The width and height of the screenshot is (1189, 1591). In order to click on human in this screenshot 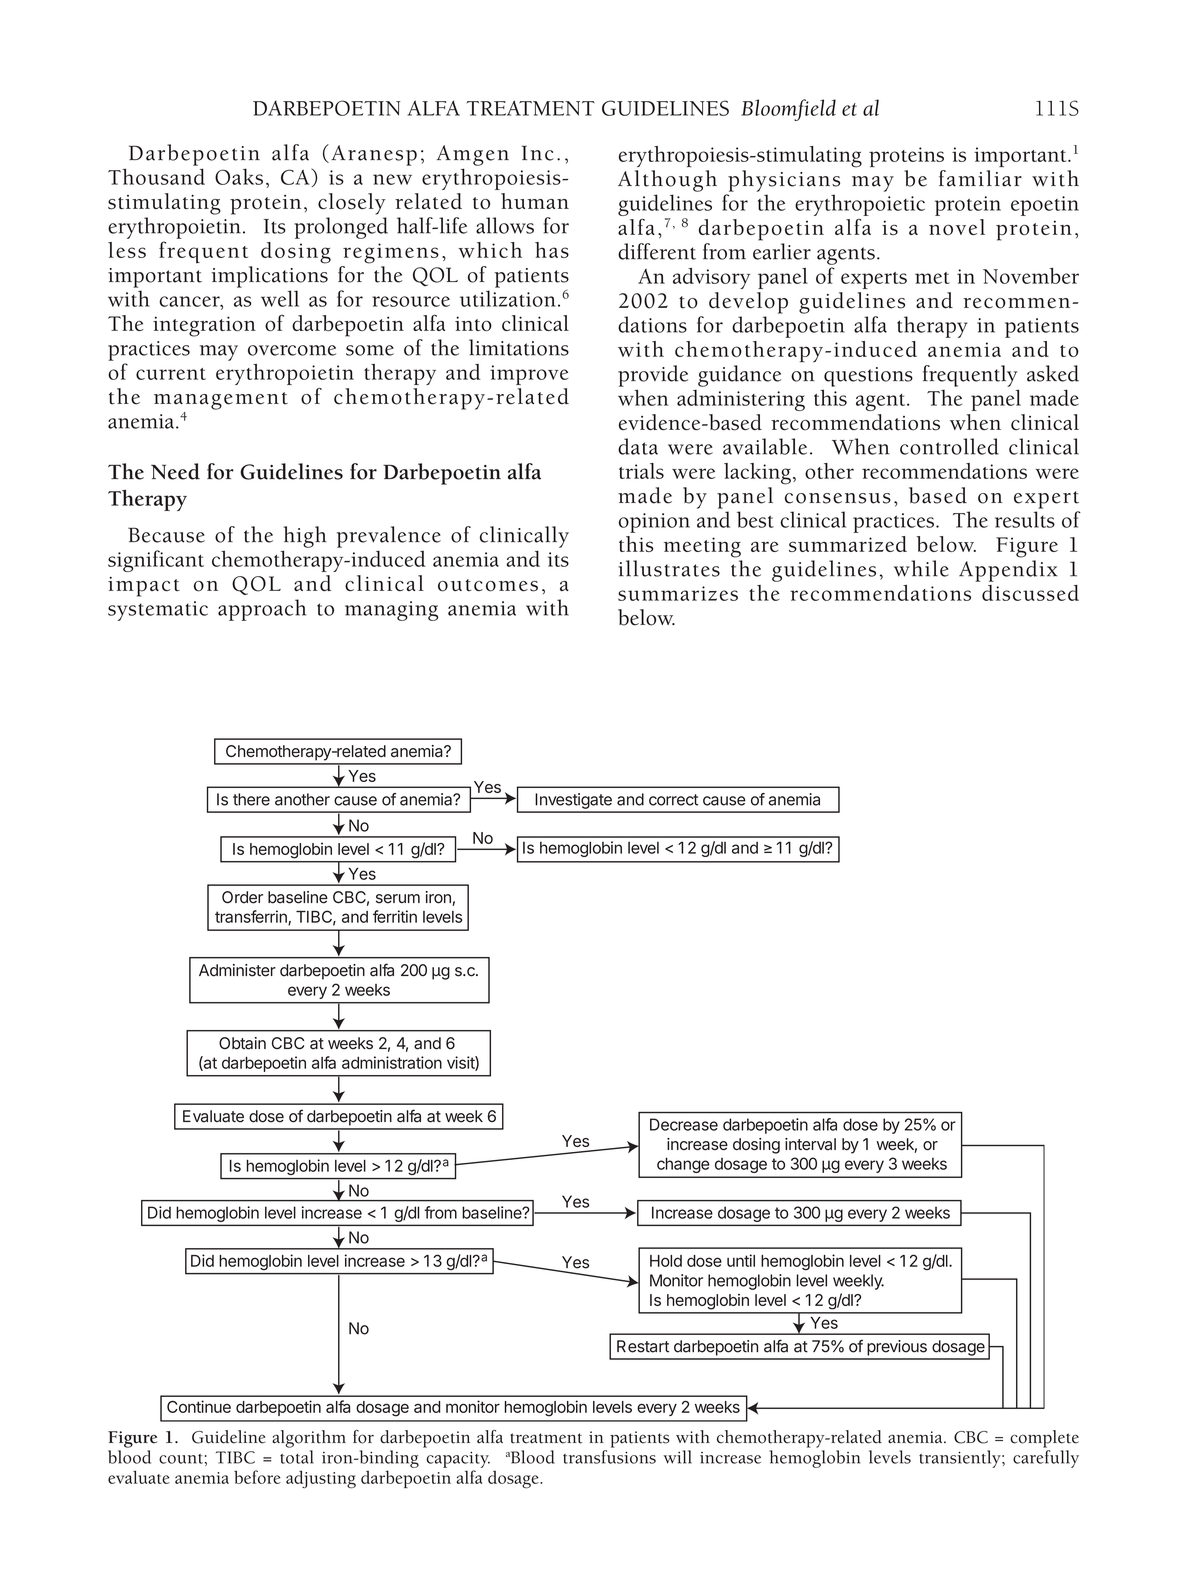, I will do `click(535, 201)`.
